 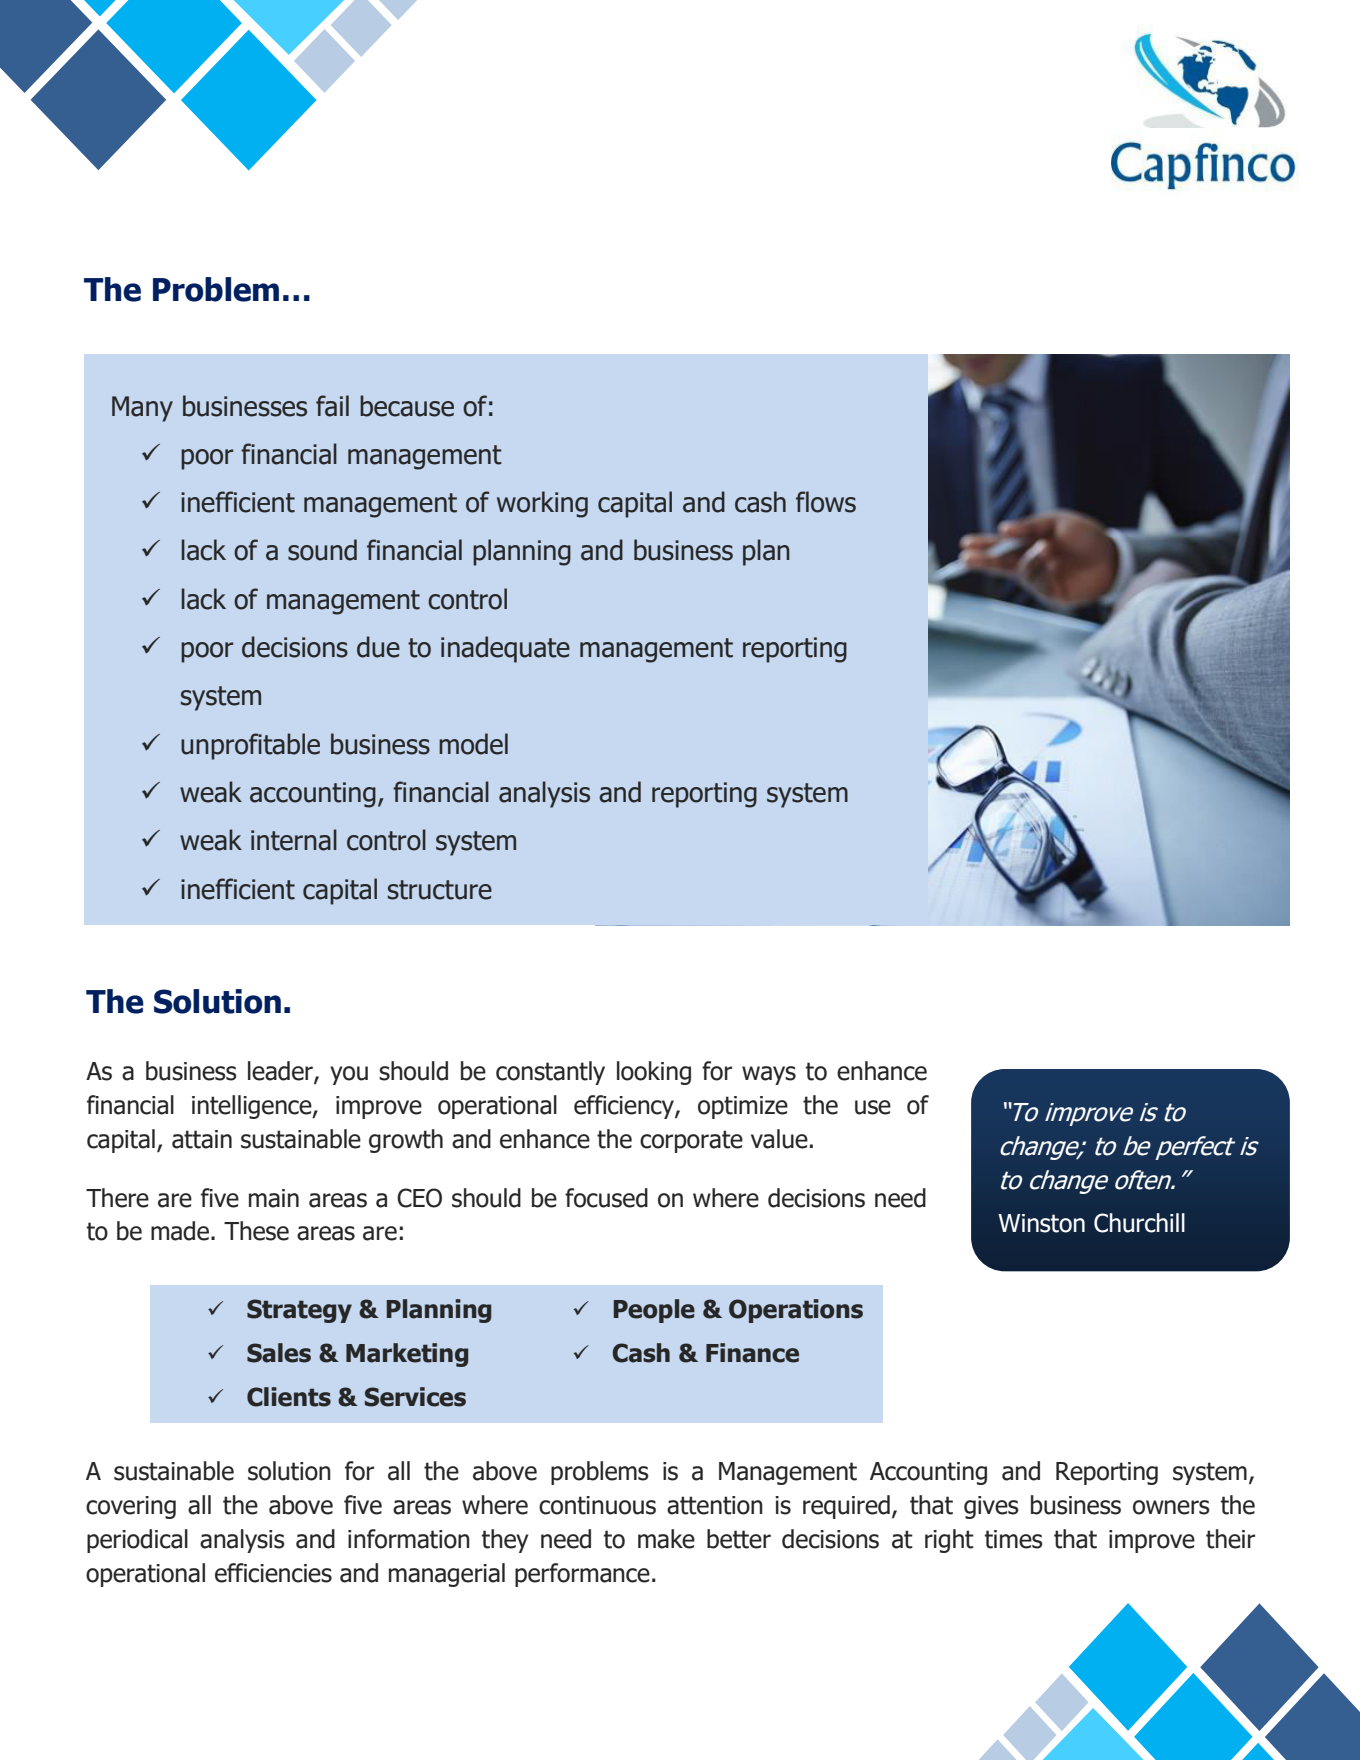 I want to click on leader, so click(x=281, y=1072).
